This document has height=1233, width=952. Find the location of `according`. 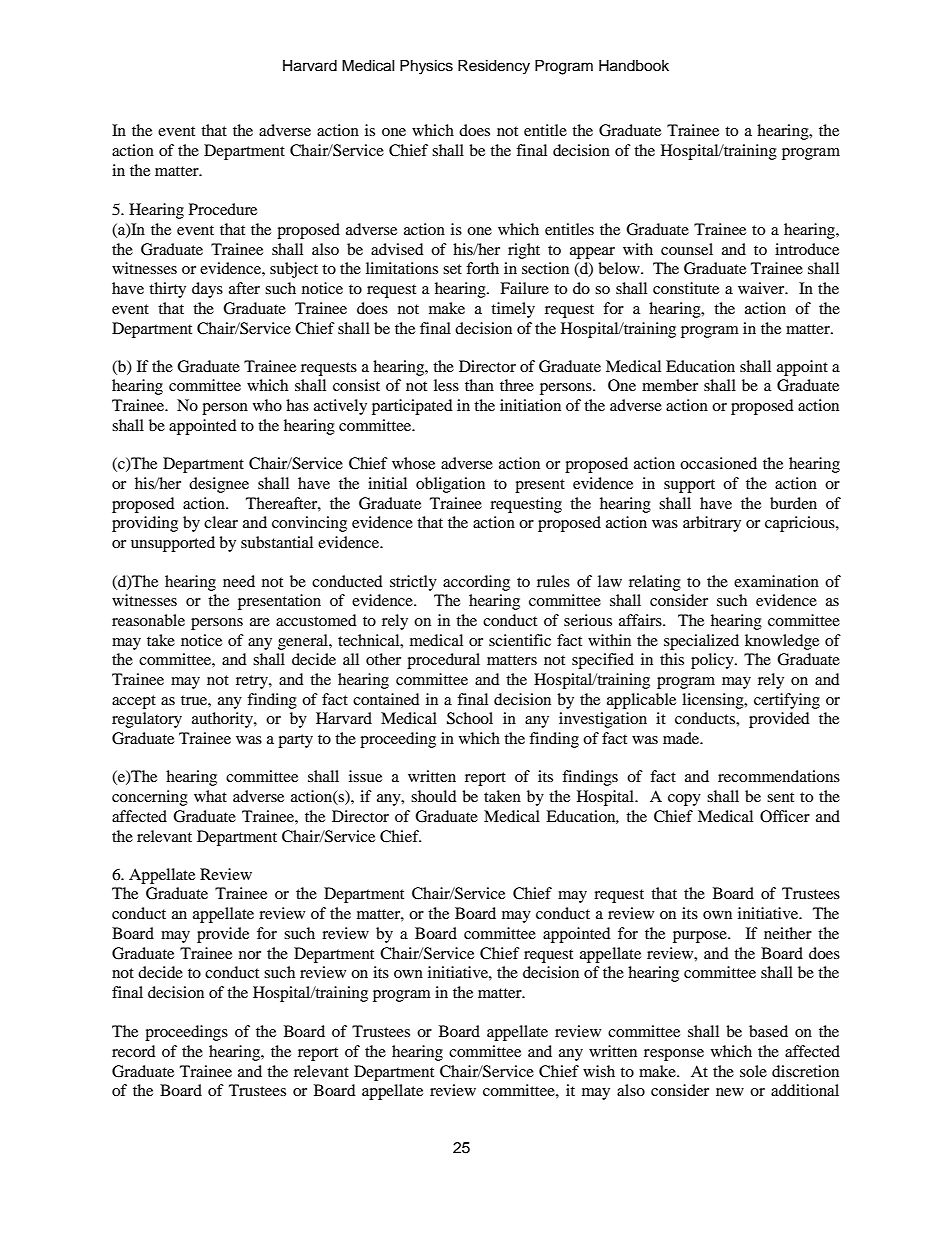

according is located at coordinates (476, 583).
